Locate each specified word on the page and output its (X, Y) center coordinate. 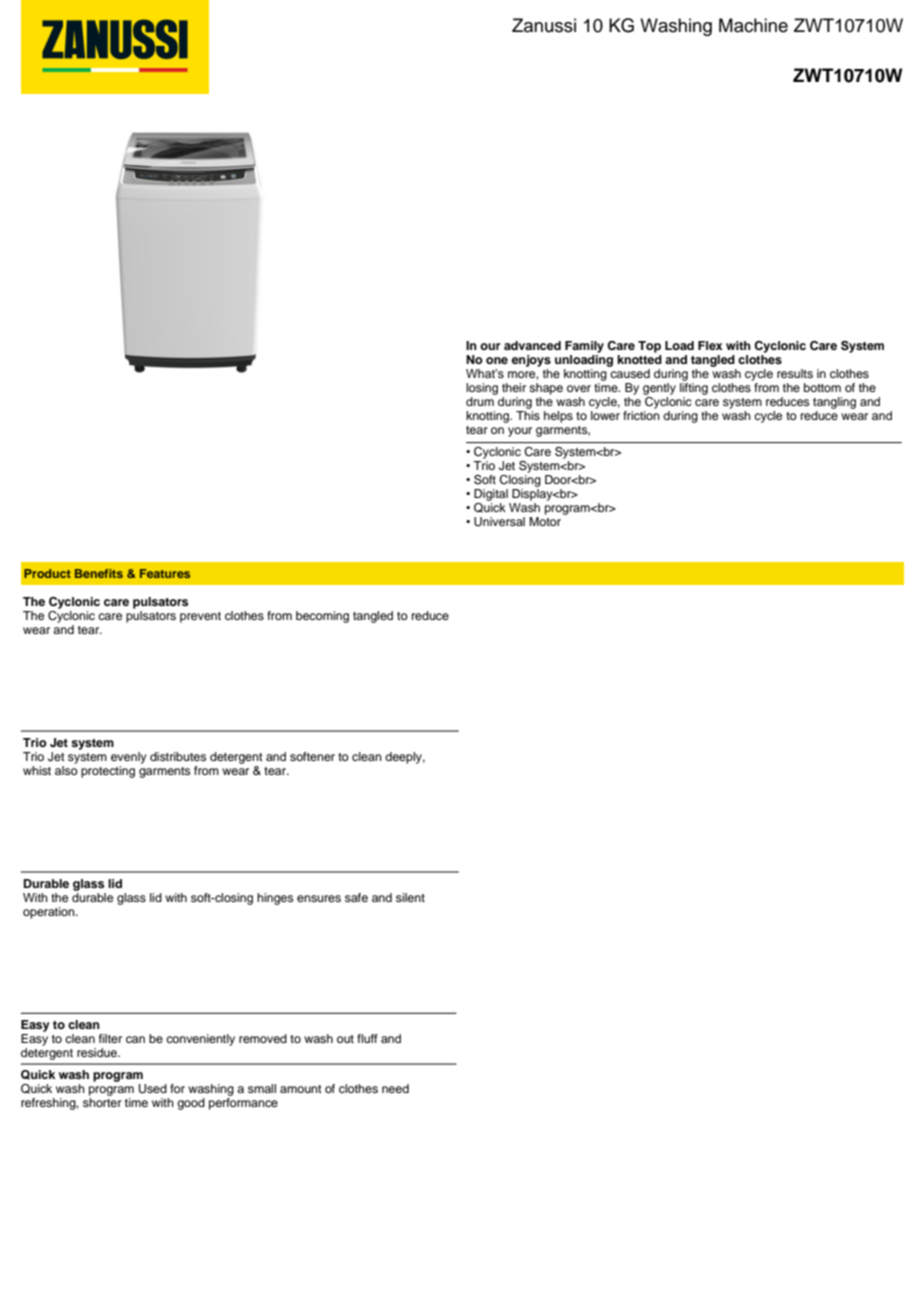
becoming (322, 617)
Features (165, 573)
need (395, 1088)
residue (98, 1052)
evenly (129, 758)
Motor (545, 521)
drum (480, 401)
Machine (753, 25)
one (497, 360)
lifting (694, 390)
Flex (710, 345)
